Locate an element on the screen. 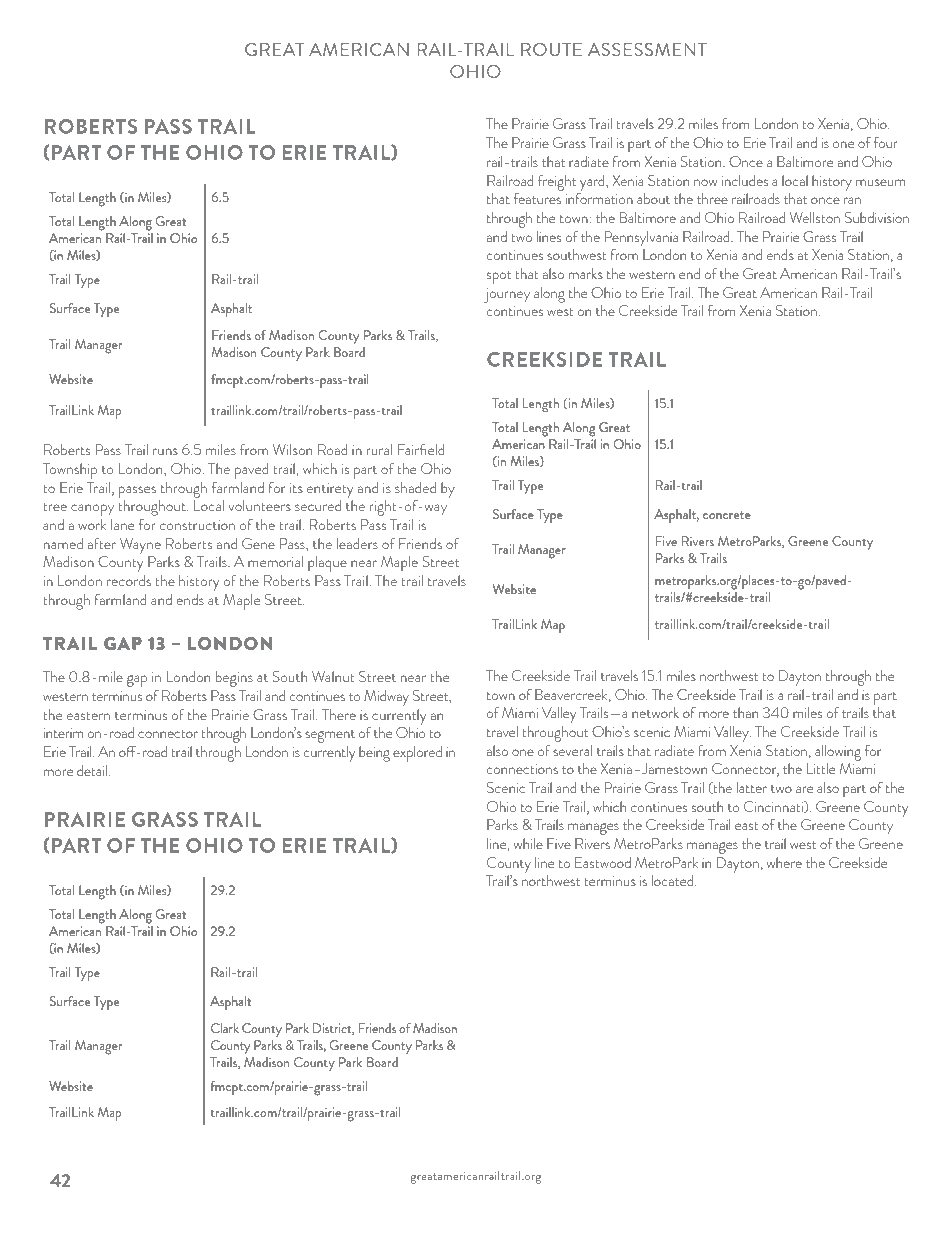 This screenshot has width=952, height=1233. ROUTE is located at coordinates (551, 49).
